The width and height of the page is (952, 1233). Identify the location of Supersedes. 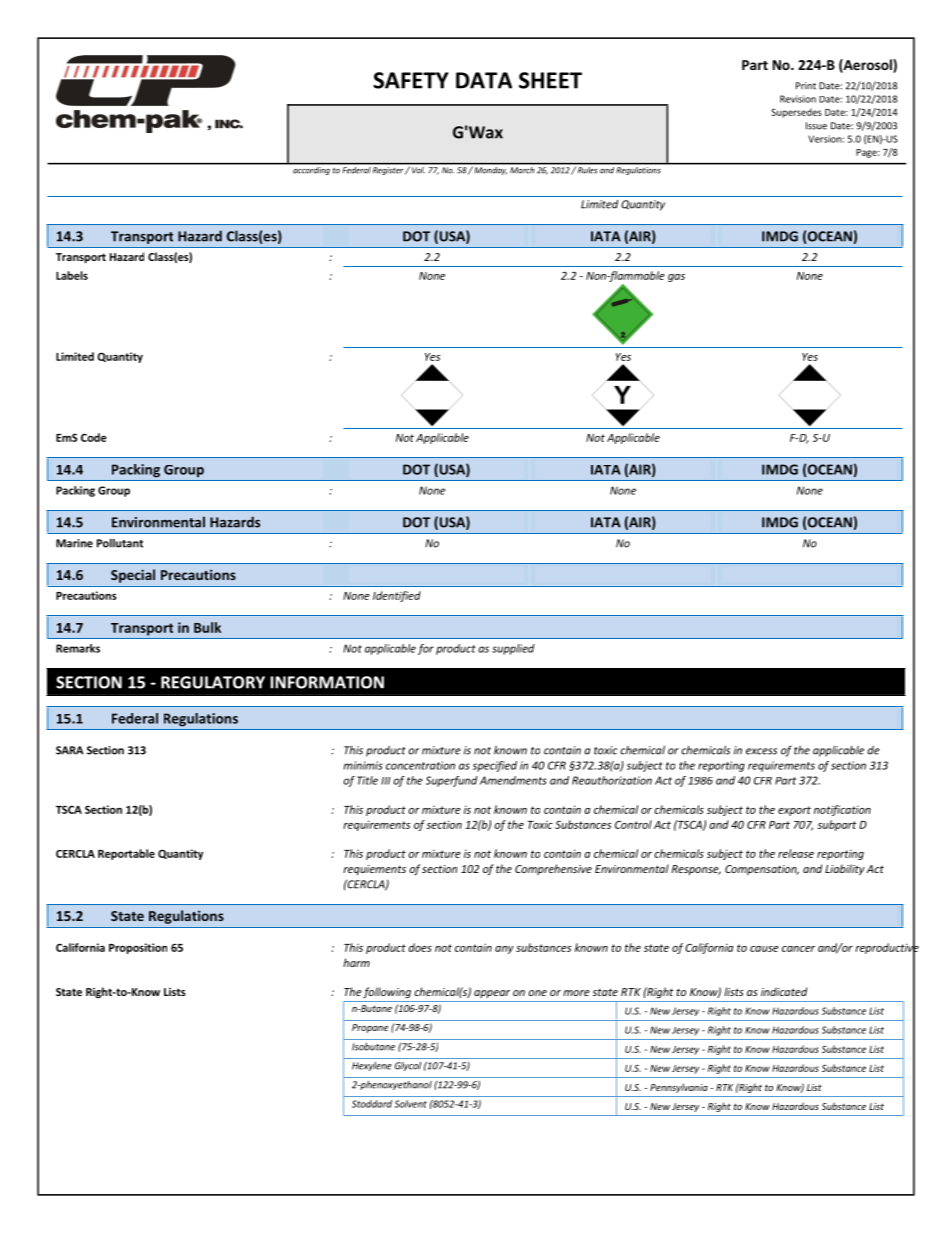
(797, 113).
